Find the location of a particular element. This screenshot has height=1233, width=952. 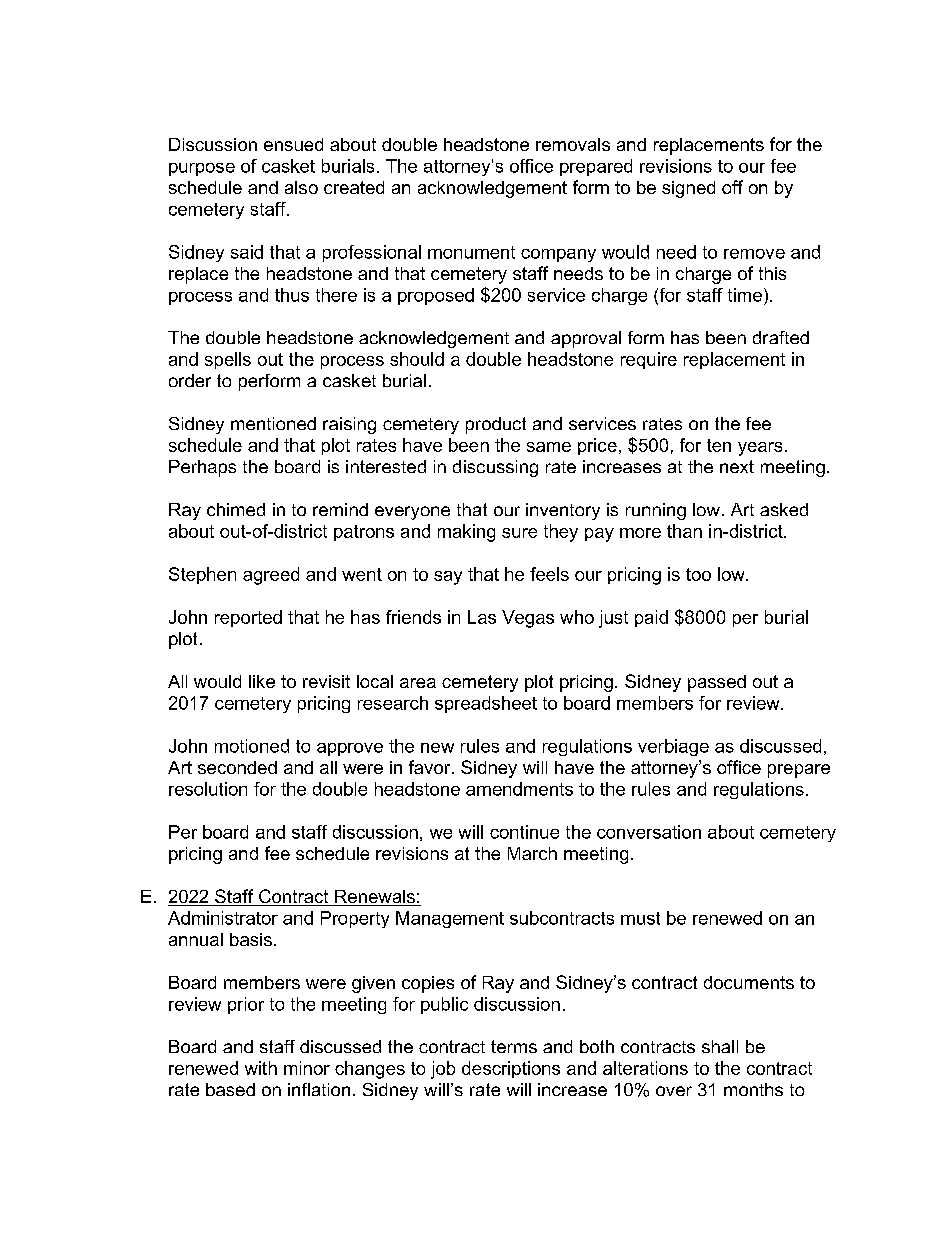

descriptions is located at coordinates (511, 1069).
